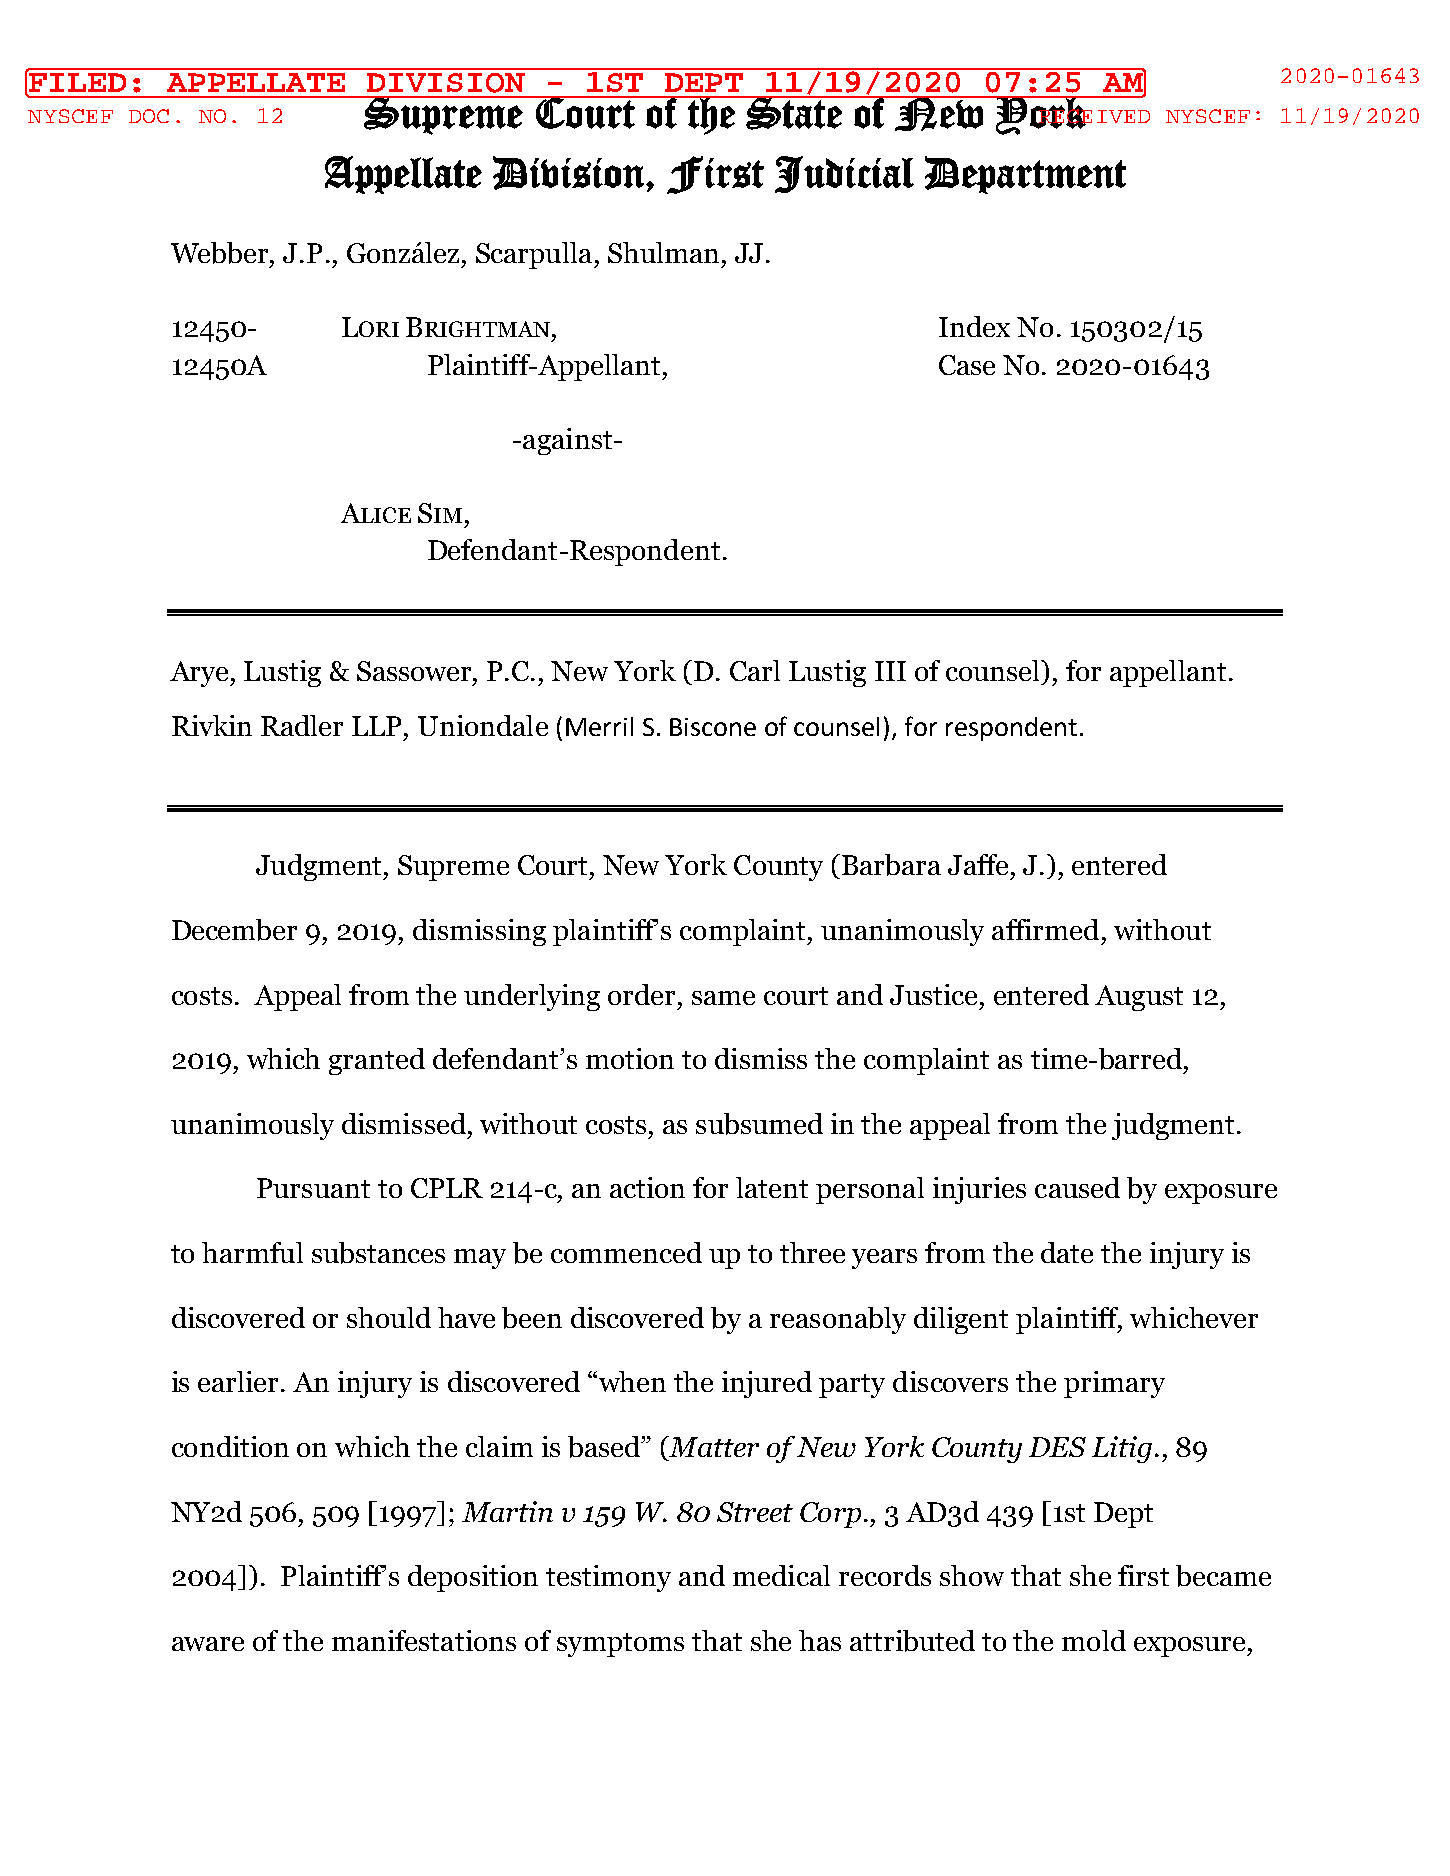 This image has height=1876, width=1450. What do you see at coordinates (794, 113) in the image?
I see `State` at bounding box center [794, 113].
